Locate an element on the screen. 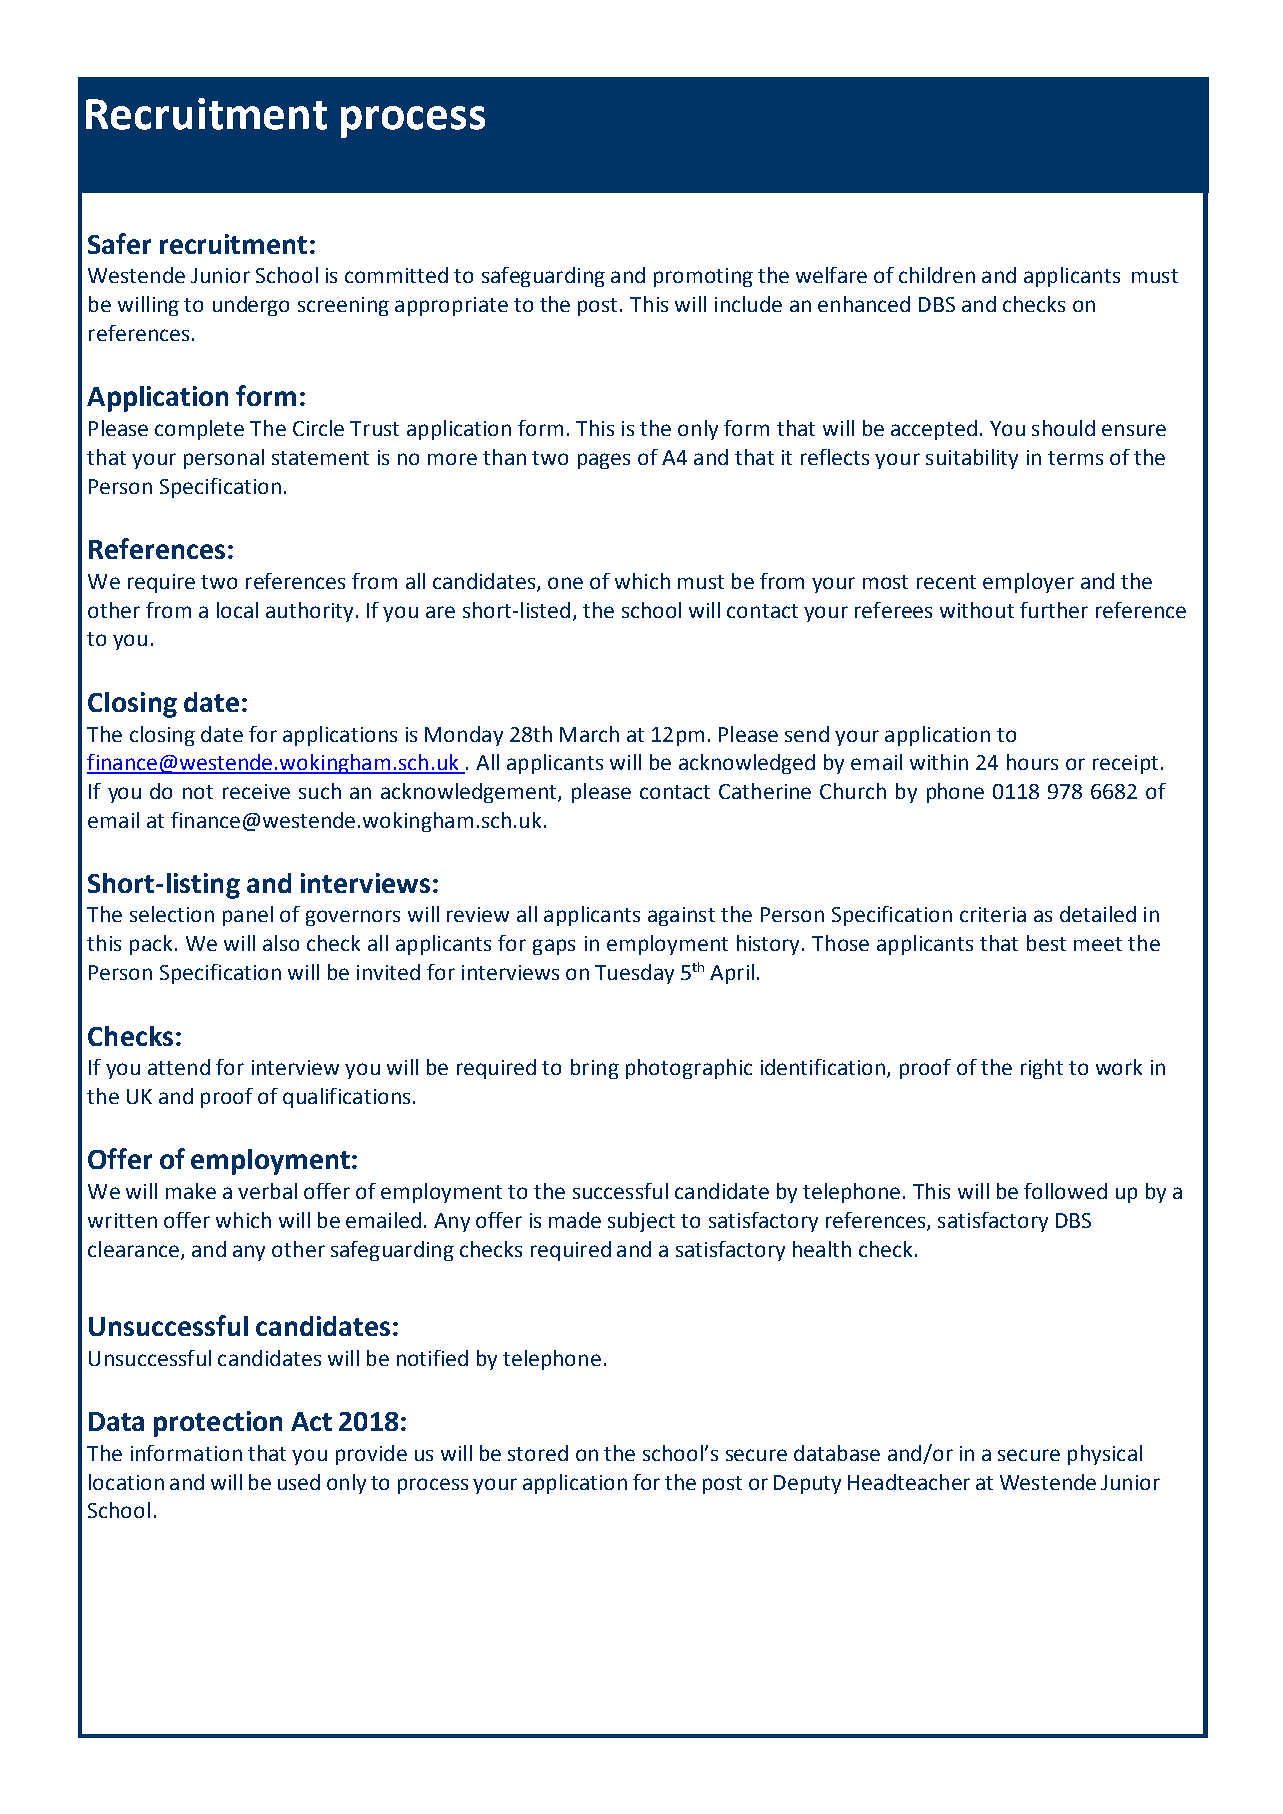 The width and height of the screenshot is (1283, 1814). March is located at coordinates (589, 734).
